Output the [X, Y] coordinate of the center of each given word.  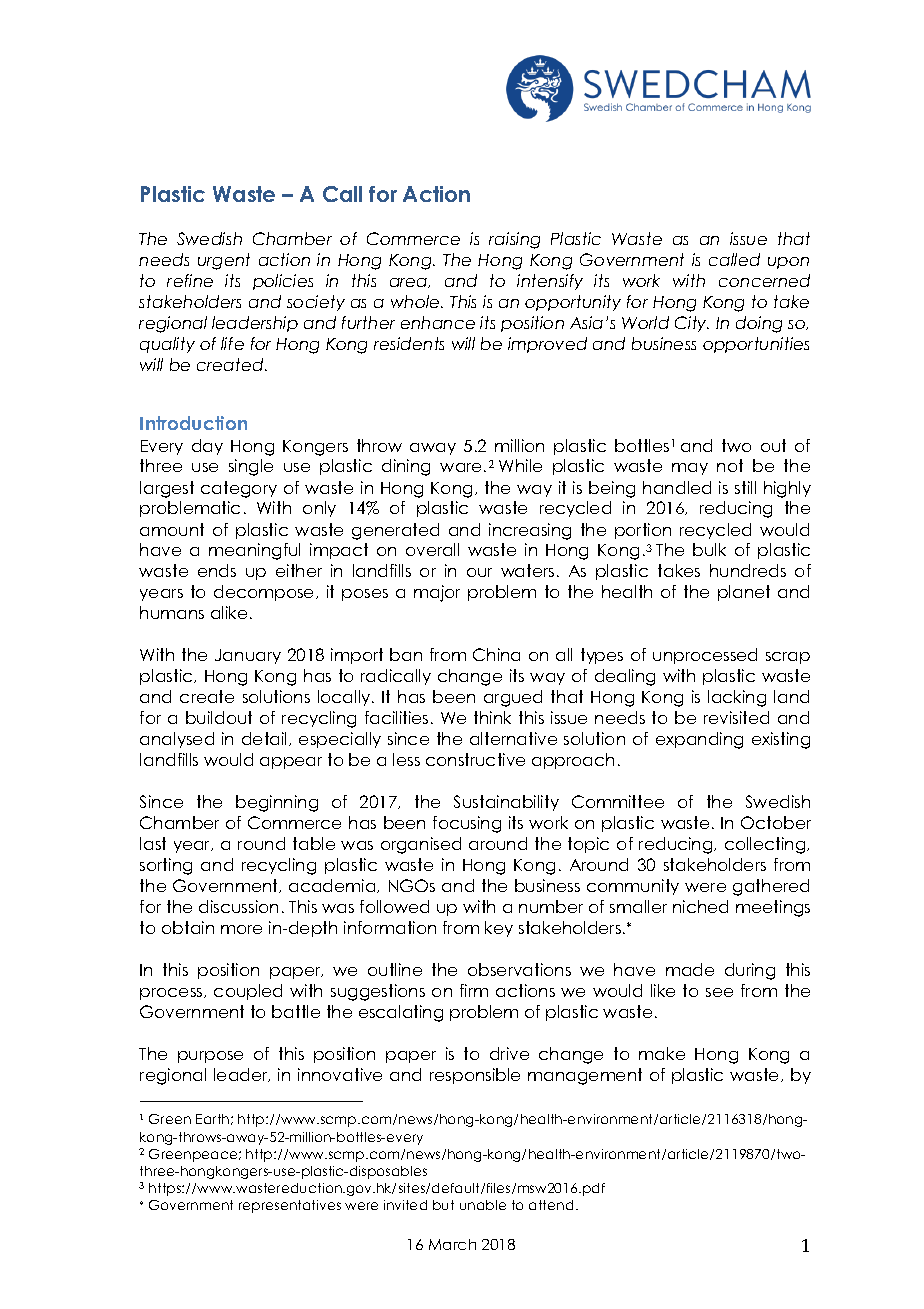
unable [483, 1205]
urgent [224, 261]
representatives [290, 1206]
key [499, 929]
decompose [265, 593]
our [479, 572]
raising [514, 240]
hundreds [748, 570]
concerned [764, 280]
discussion [238, 906]
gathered [771, 887]
